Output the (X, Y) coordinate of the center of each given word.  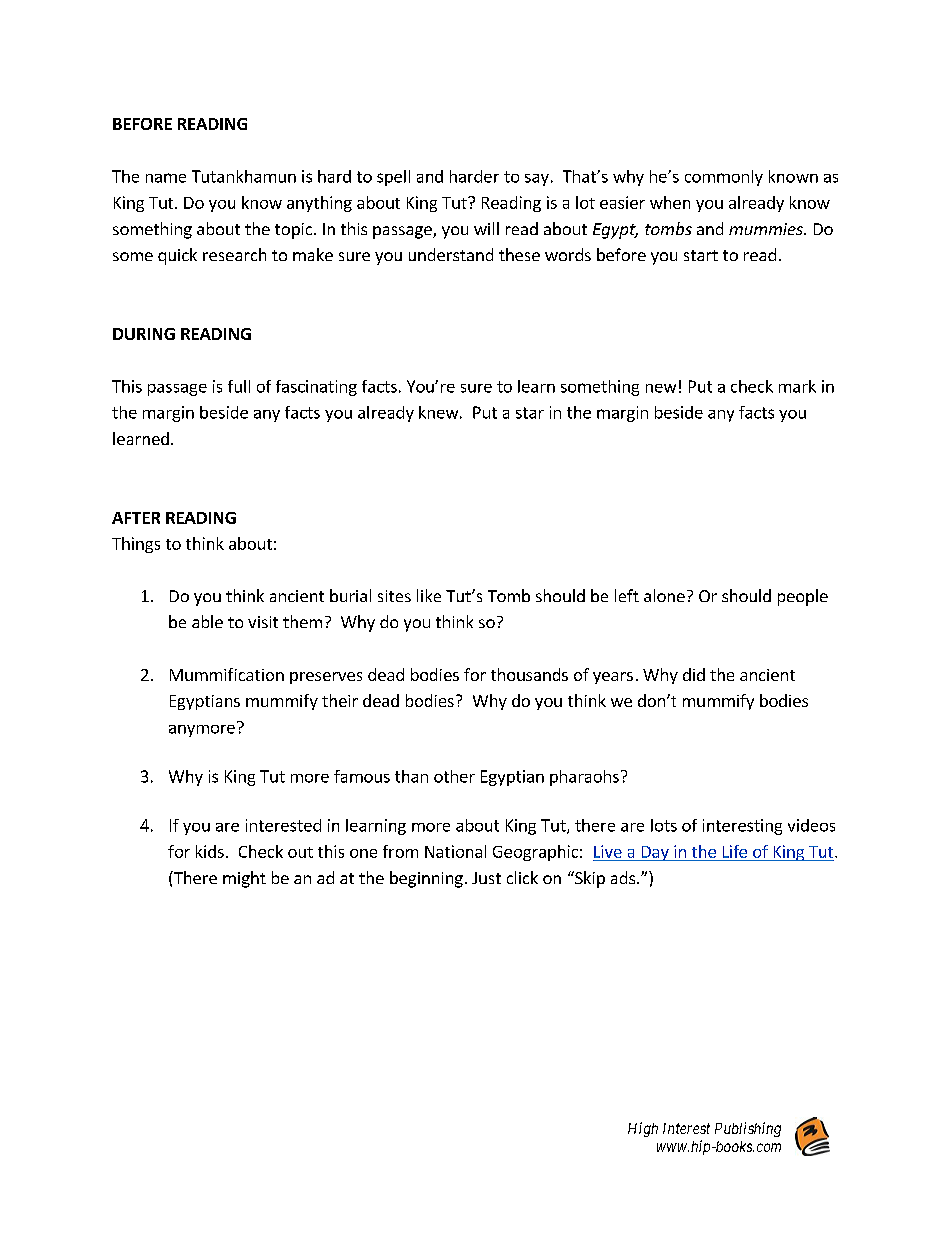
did (694, 674)
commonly (724, 178)
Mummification (227, 674)
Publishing (748, 1129)
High (643, 1129)
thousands (529, 674)
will (486, 228)
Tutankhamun (244, 176)
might (244, 879)
